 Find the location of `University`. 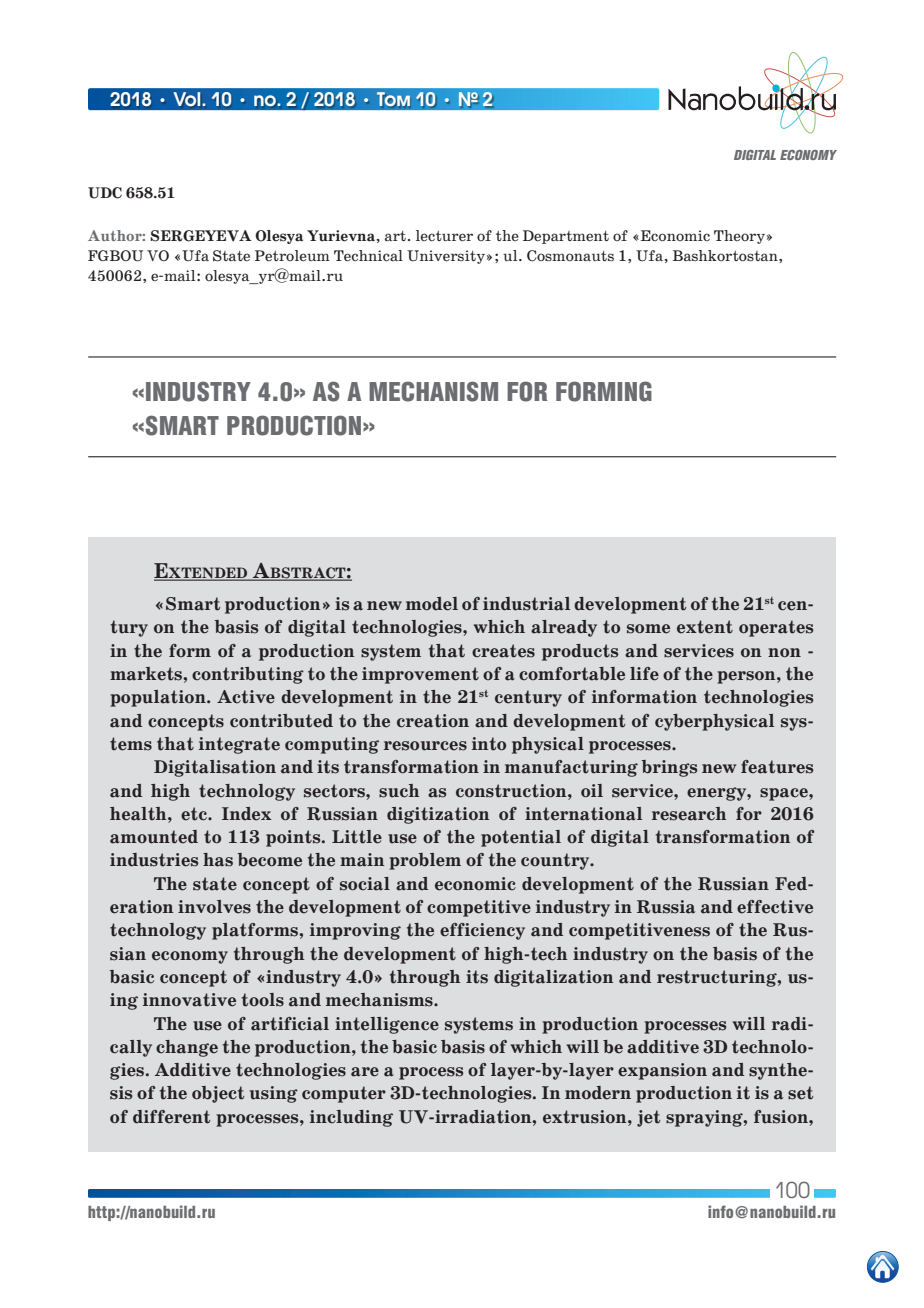

University is located at coordinates (446, 257).
